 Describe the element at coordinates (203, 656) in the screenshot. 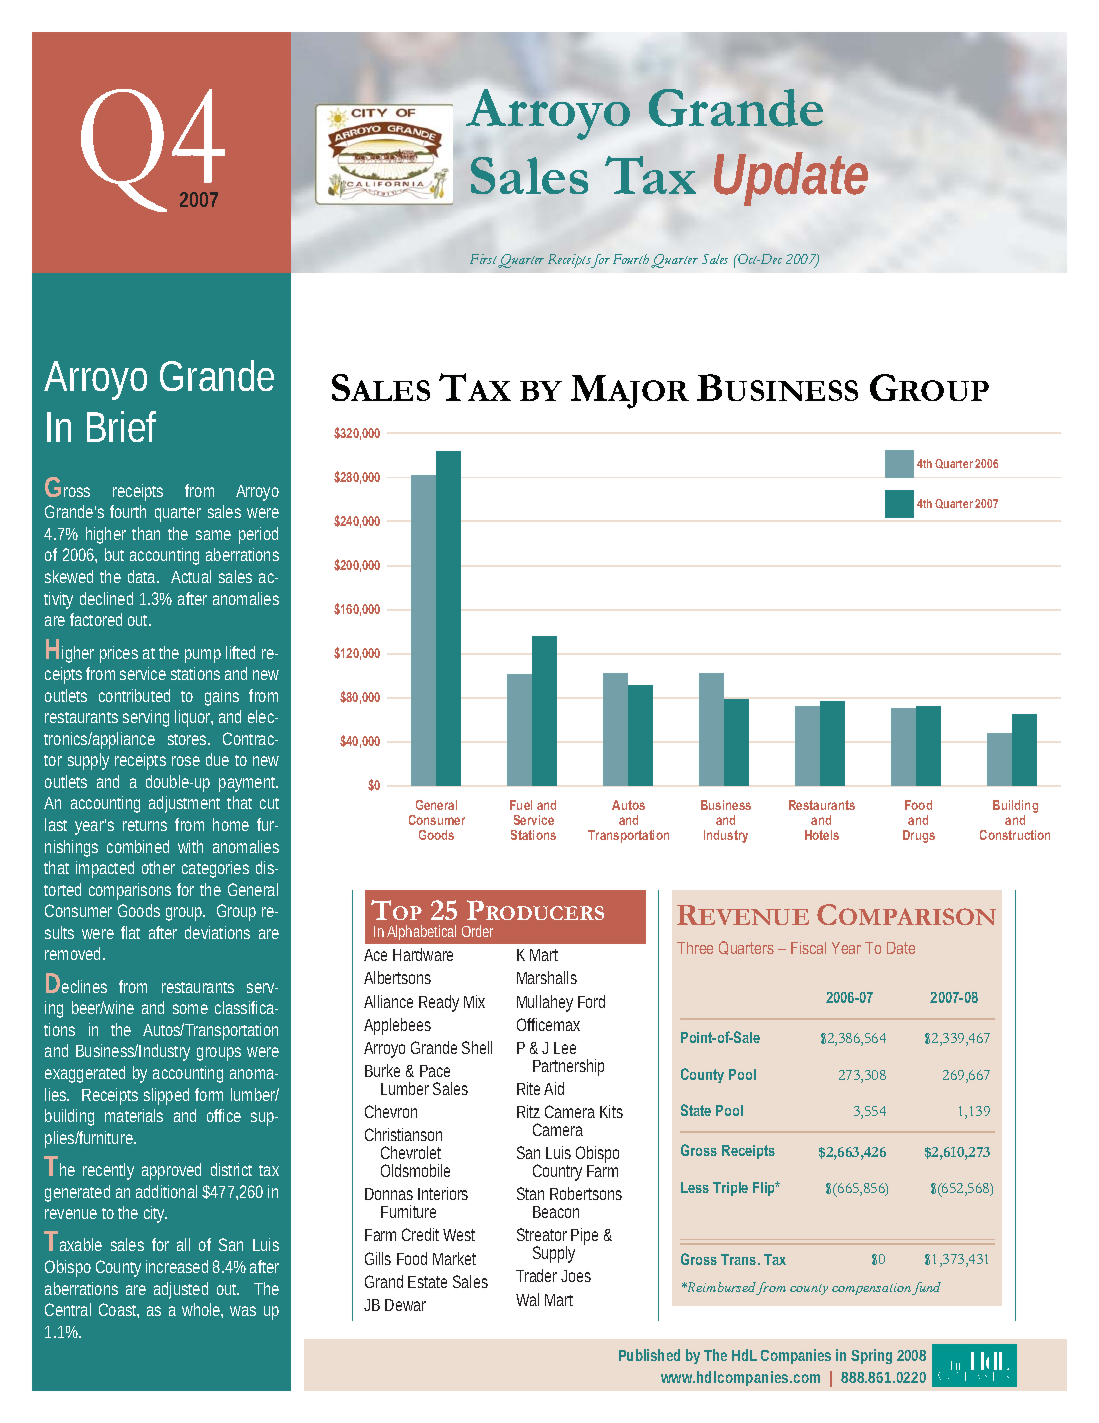

I see `pump` at that location.
